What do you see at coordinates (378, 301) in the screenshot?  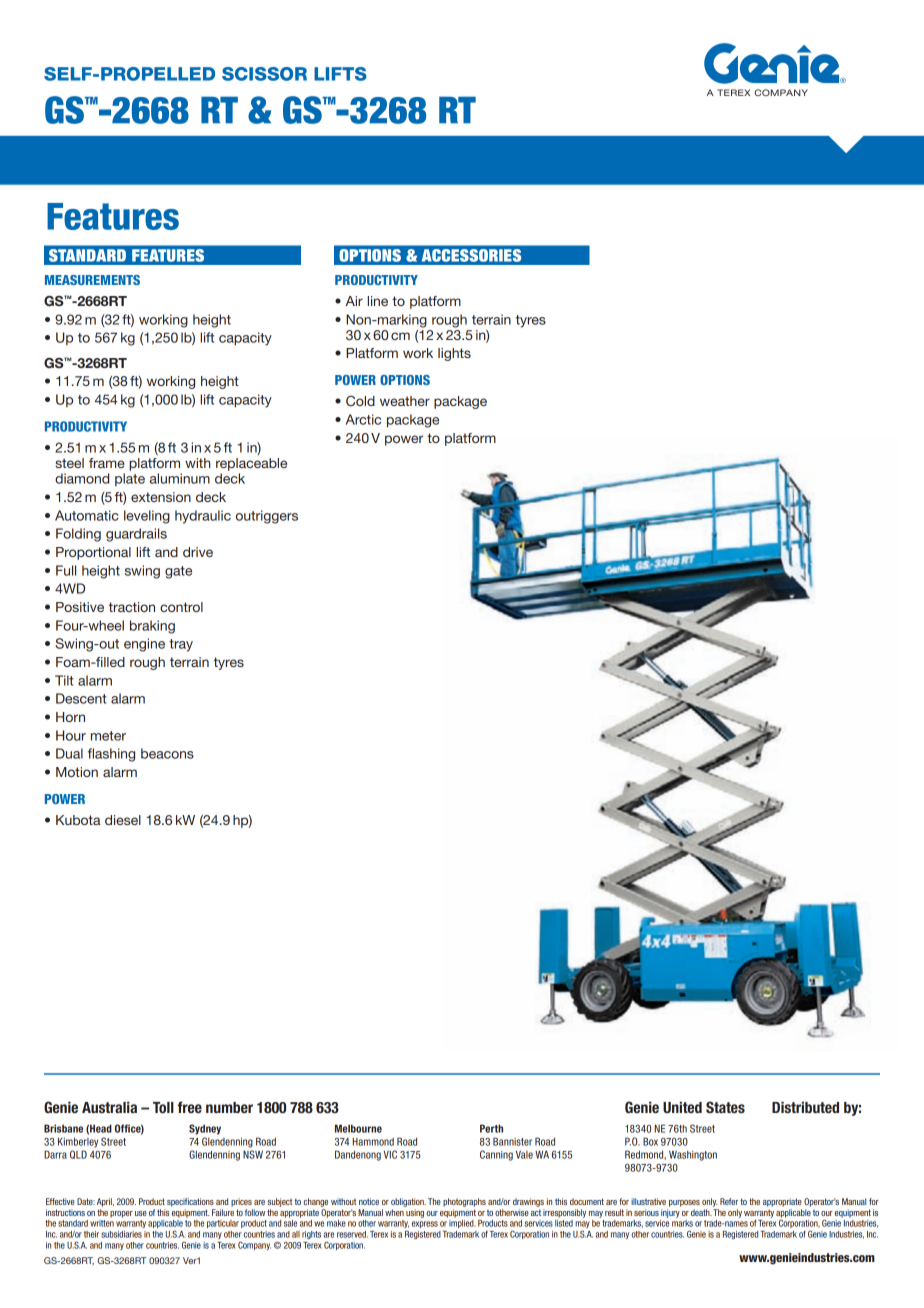 I see `line` at bounding box center [378, 301].
